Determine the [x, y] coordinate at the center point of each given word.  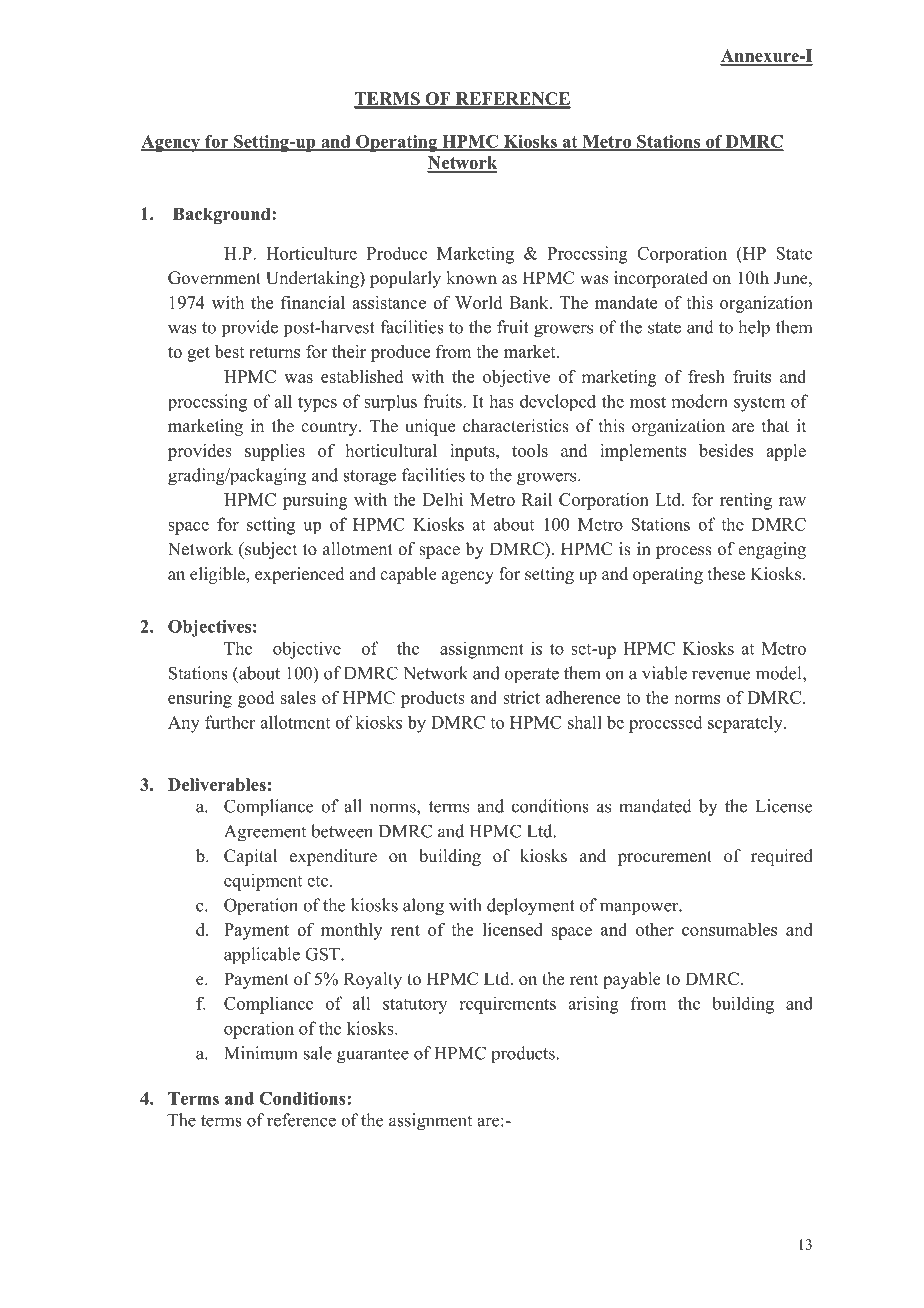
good [256, 699]
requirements [507, 1005]
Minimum [261, 1053]
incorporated [661, 279]
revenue [721, 675]
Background [223, 215]
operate [532, 676]
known [471, 278]
